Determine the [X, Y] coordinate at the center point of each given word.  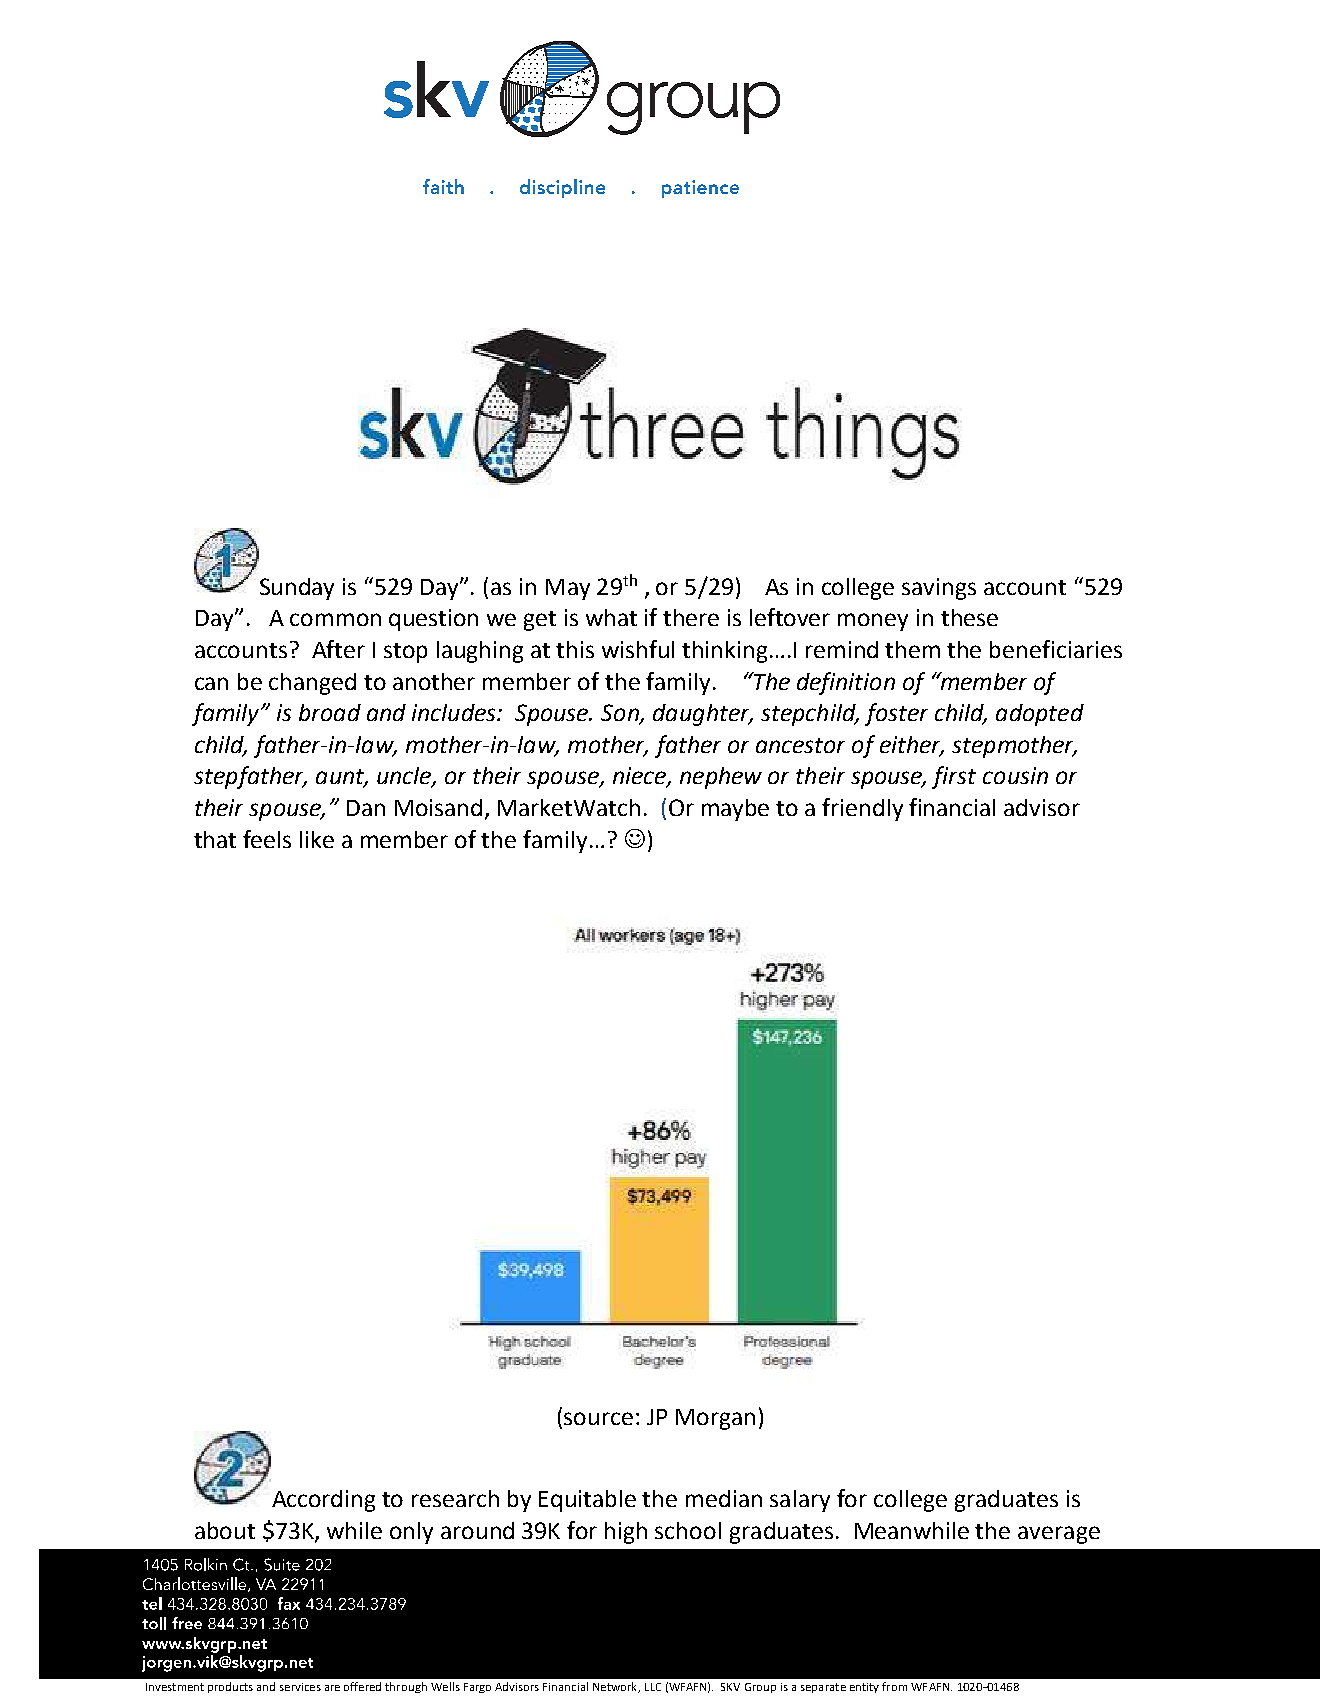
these [969, 617]
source [598, 1418]
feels [267, 839]
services [300, 1687]
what [611, 617]
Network [616, 1687]
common [335, 619]
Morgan [715, 1419]
